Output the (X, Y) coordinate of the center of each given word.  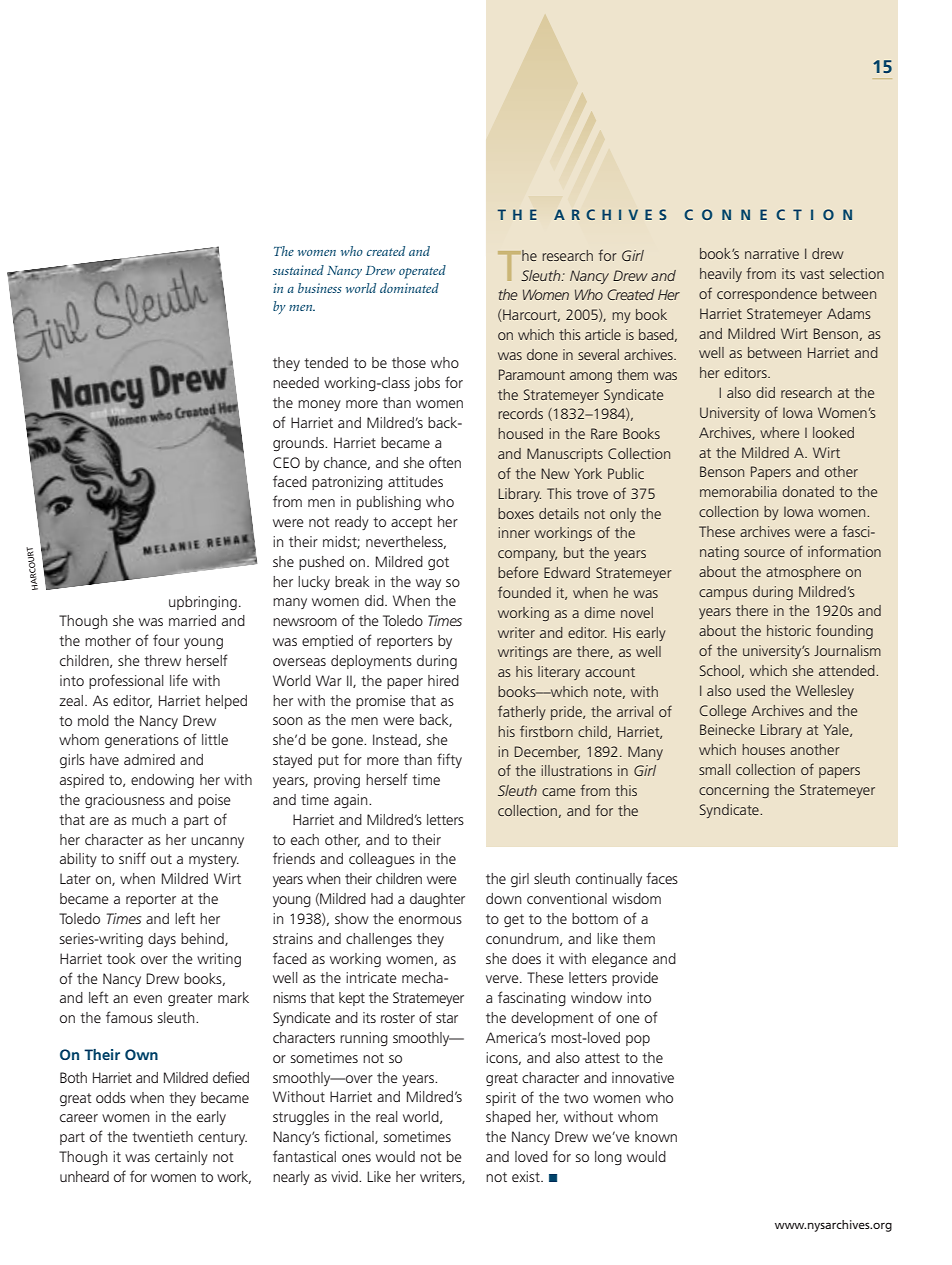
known (656, 1136)
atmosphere (803, 573)
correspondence (767, 295)
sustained (298, 270)
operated (422, 272)
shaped (508, 1118)
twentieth (162, 1136)
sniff (132, 858)
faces (662, 878)
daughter (437, 900)
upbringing (203, 603)
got (438, 563)
